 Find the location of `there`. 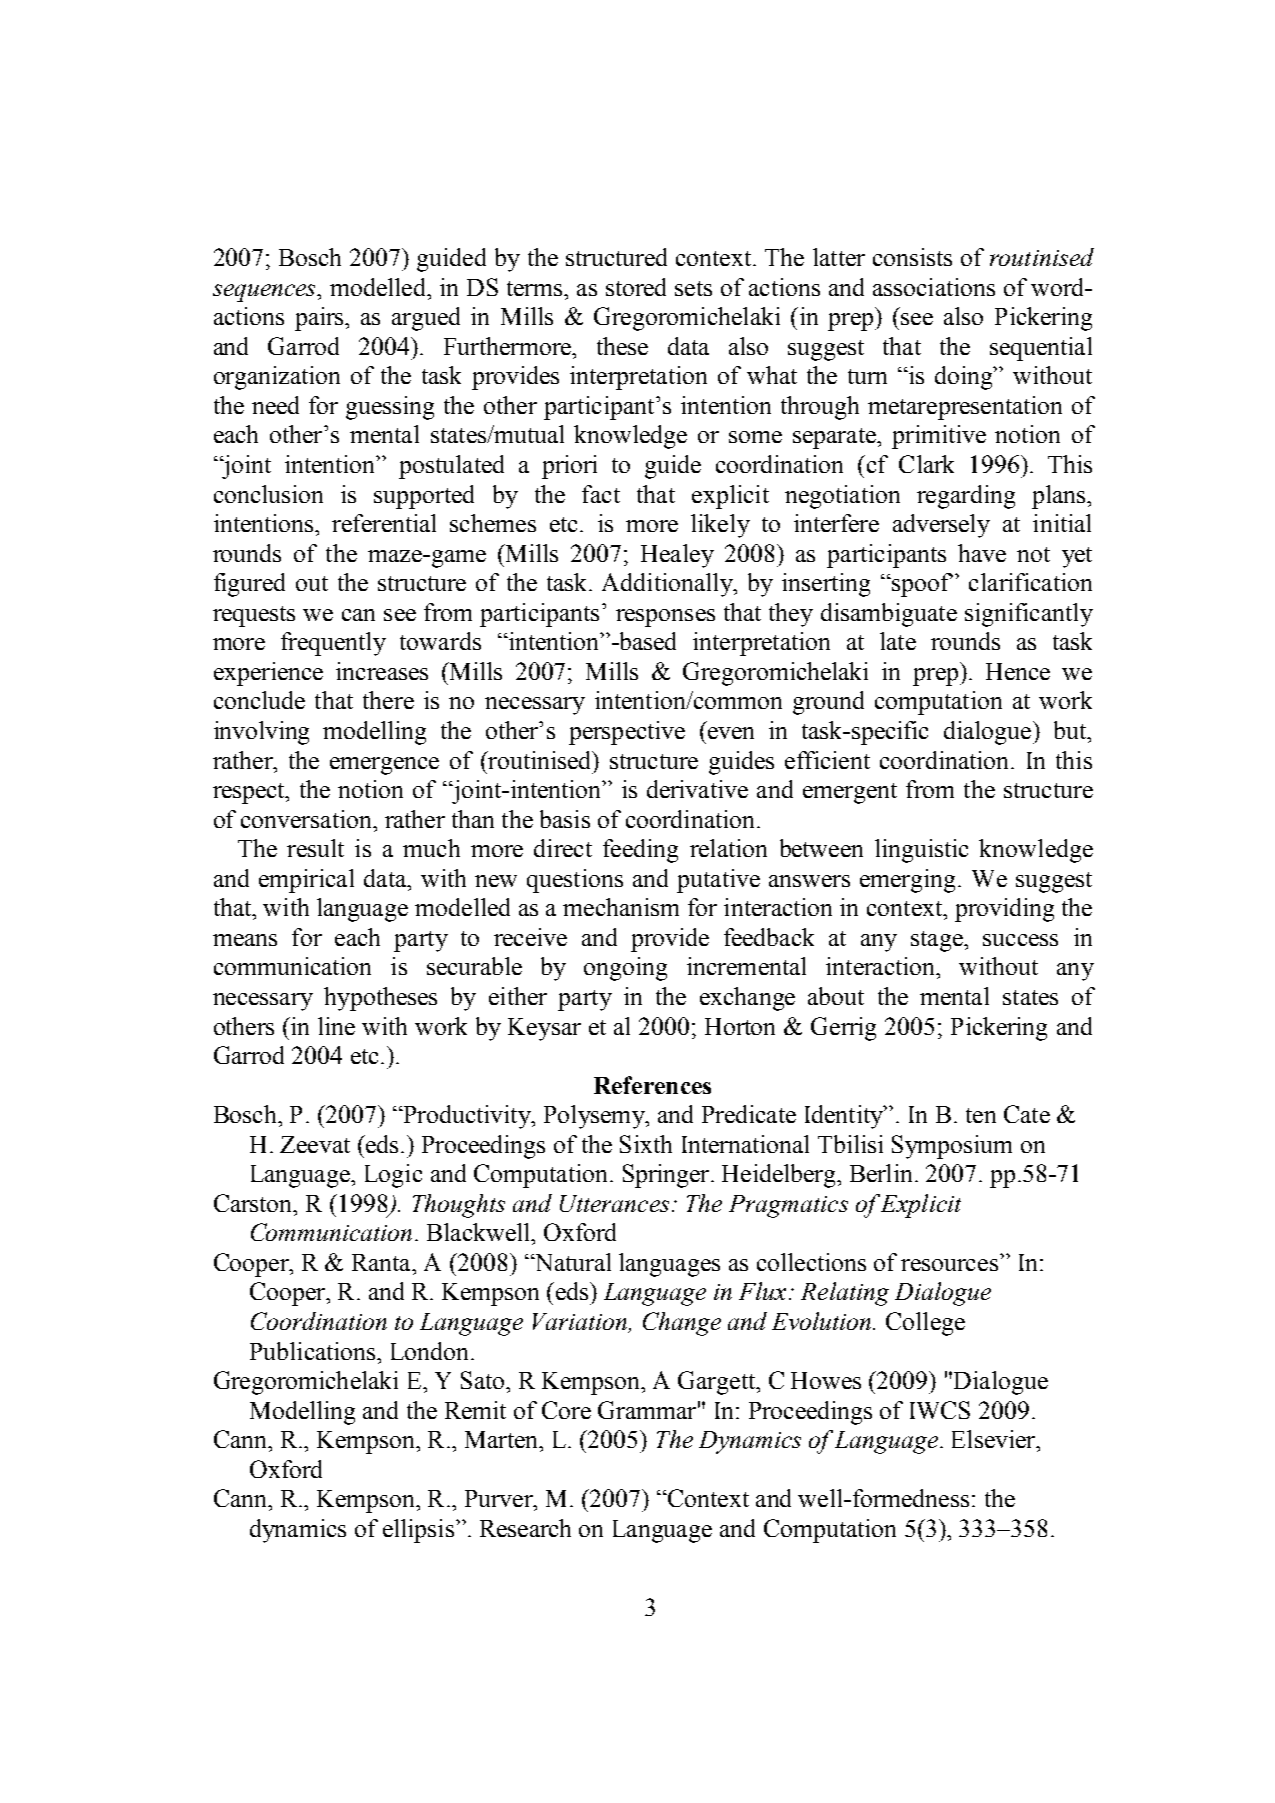

there is located at coordinates (388, 700).
